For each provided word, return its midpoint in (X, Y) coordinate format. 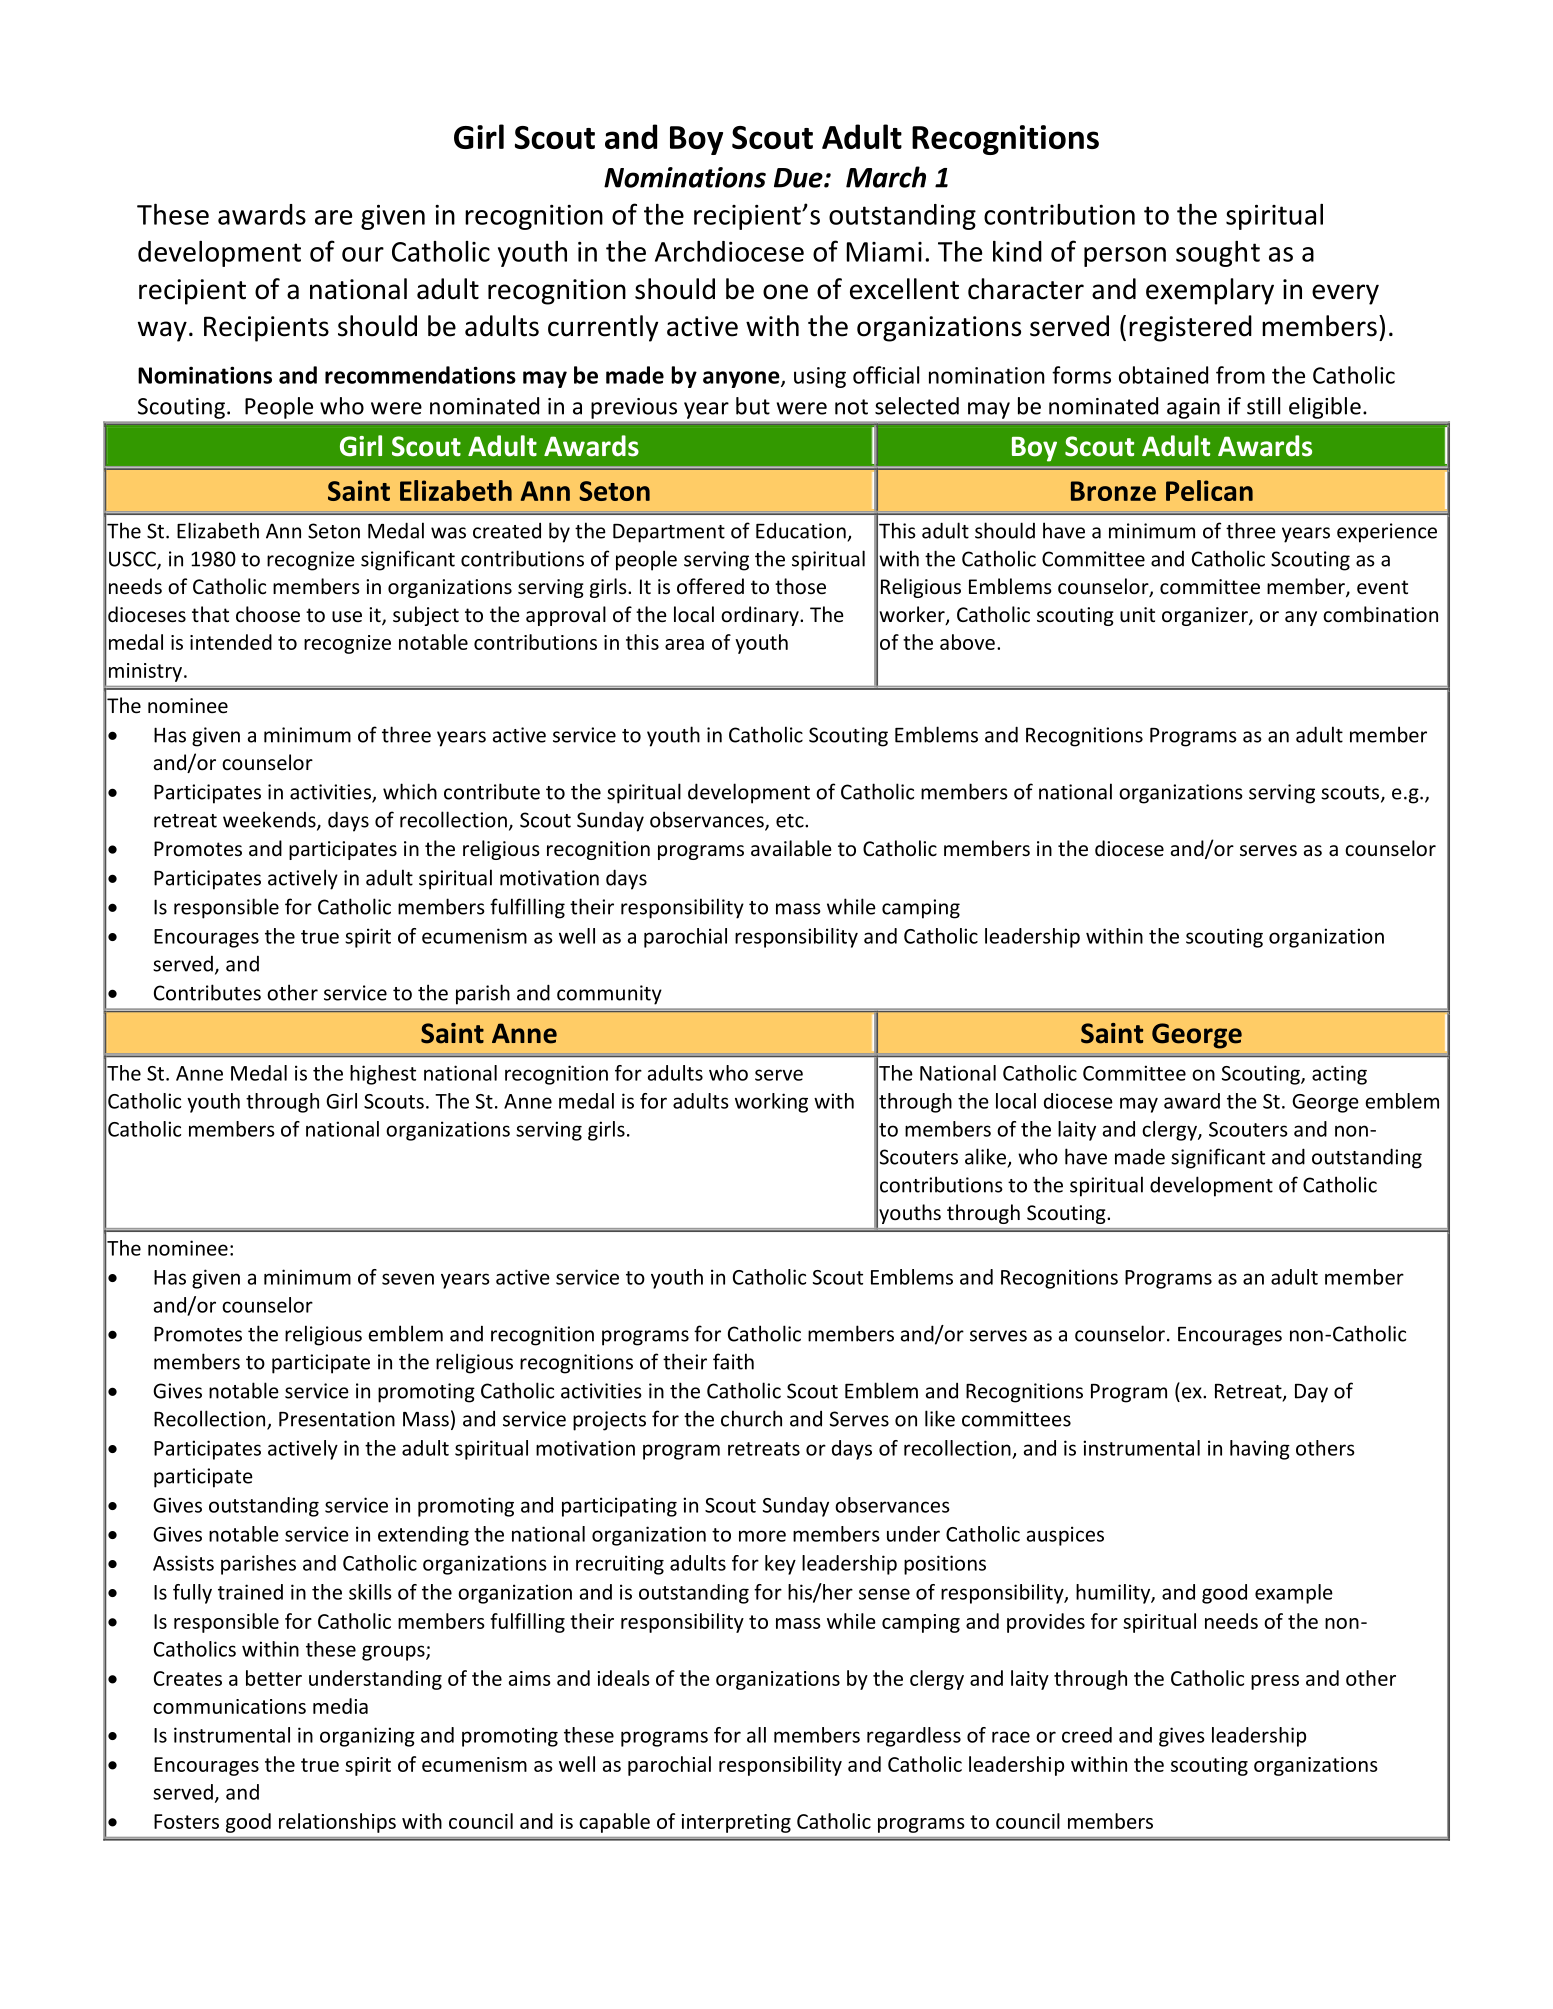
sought (1218, 254)
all (756, 1735)
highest (383, 1075)
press (1275, 1682)
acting (1339, 1075)
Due (799, 178)
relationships (337, 1823)
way (162, 331)
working (771, 1103)
